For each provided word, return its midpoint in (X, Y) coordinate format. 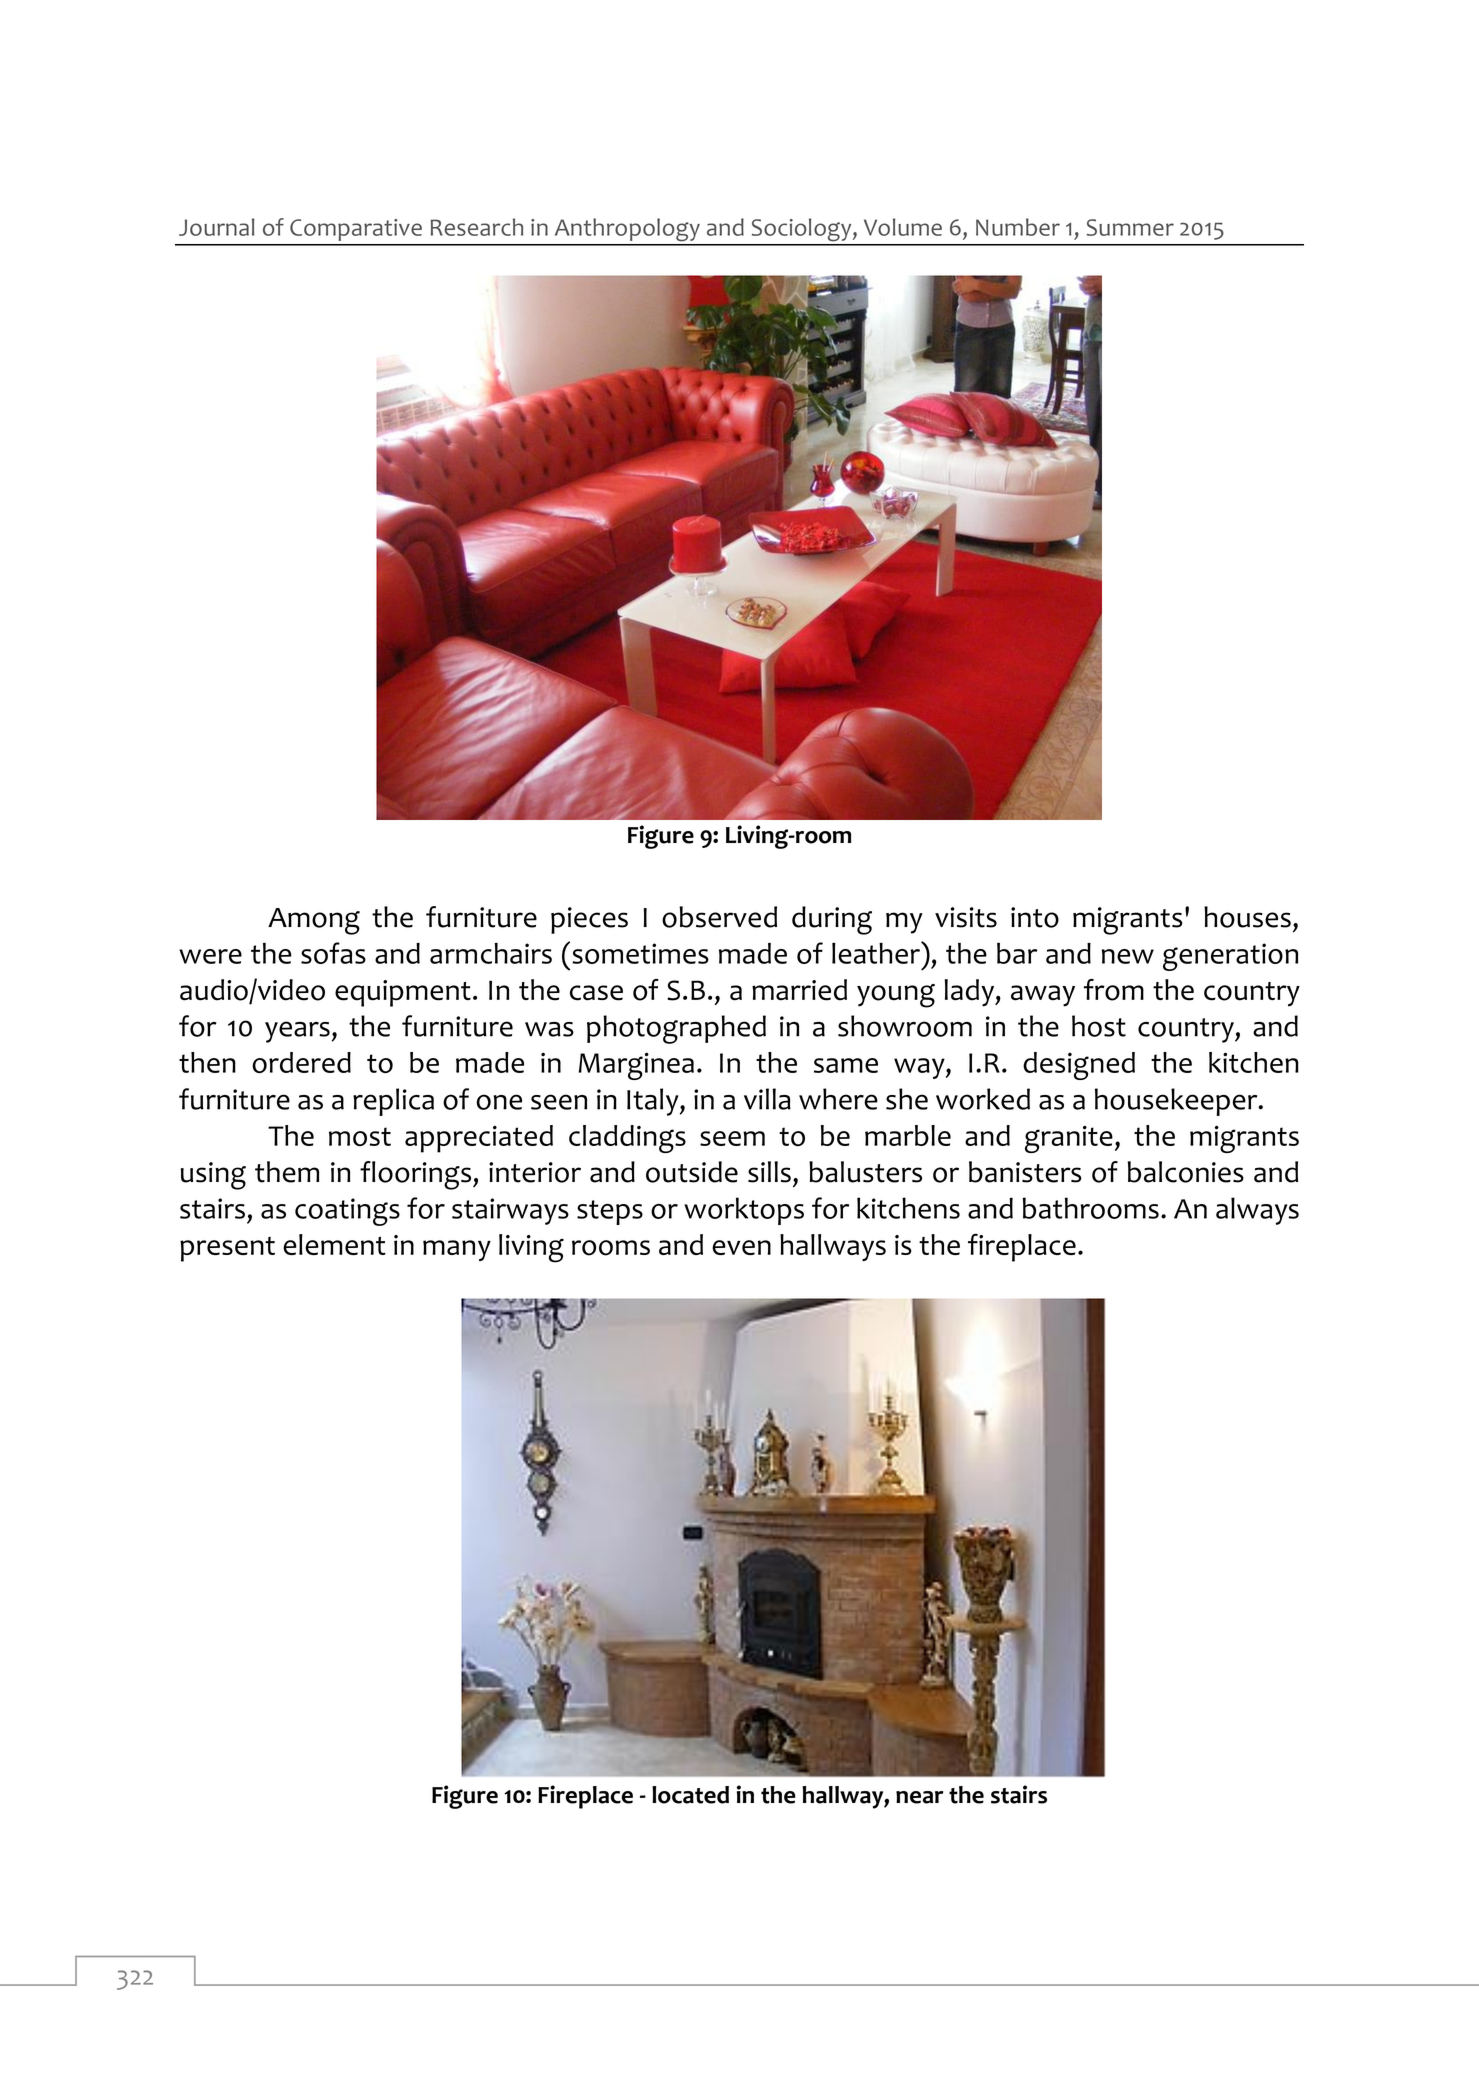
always (1257, 1211)
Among (314, 921)
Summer (1130, 227)
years (297, 1032)
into (1035, 917)
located (690, 1795)
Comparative (356, 230)
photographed (676, 1029)
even (741, 1247)
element (334, 1244)
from (1114, 990)
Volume (903, 227)
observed (719, 917)
